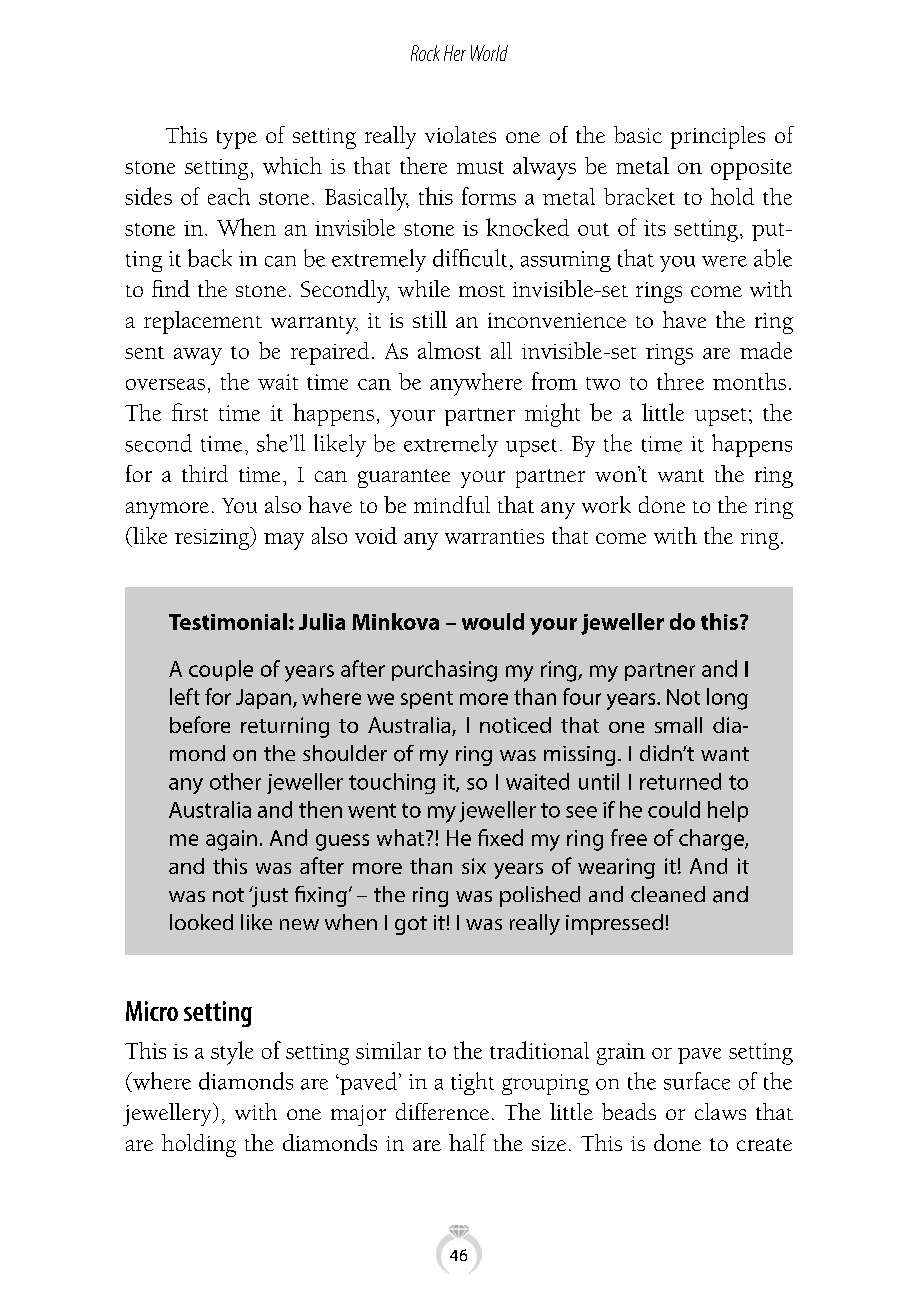 Image resolution: width=924 pixels, height=1311 pixels. What do you see at coordinates (489, 53) in the screenshot?
I see `World` at bounding box center [489, 53].
